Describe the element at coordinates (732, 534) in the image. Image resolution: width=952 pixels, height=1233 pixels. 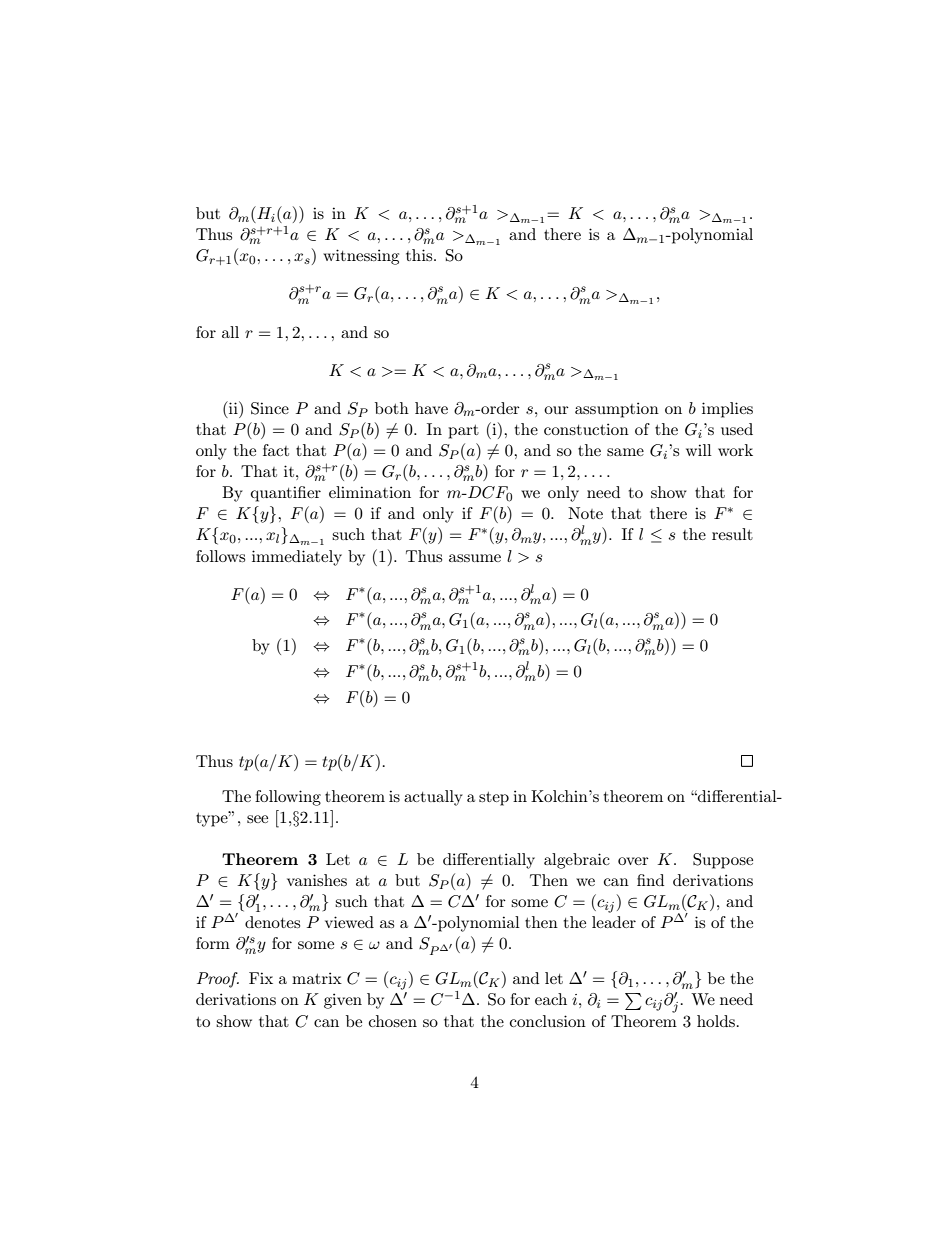
I see `result` at that location.
